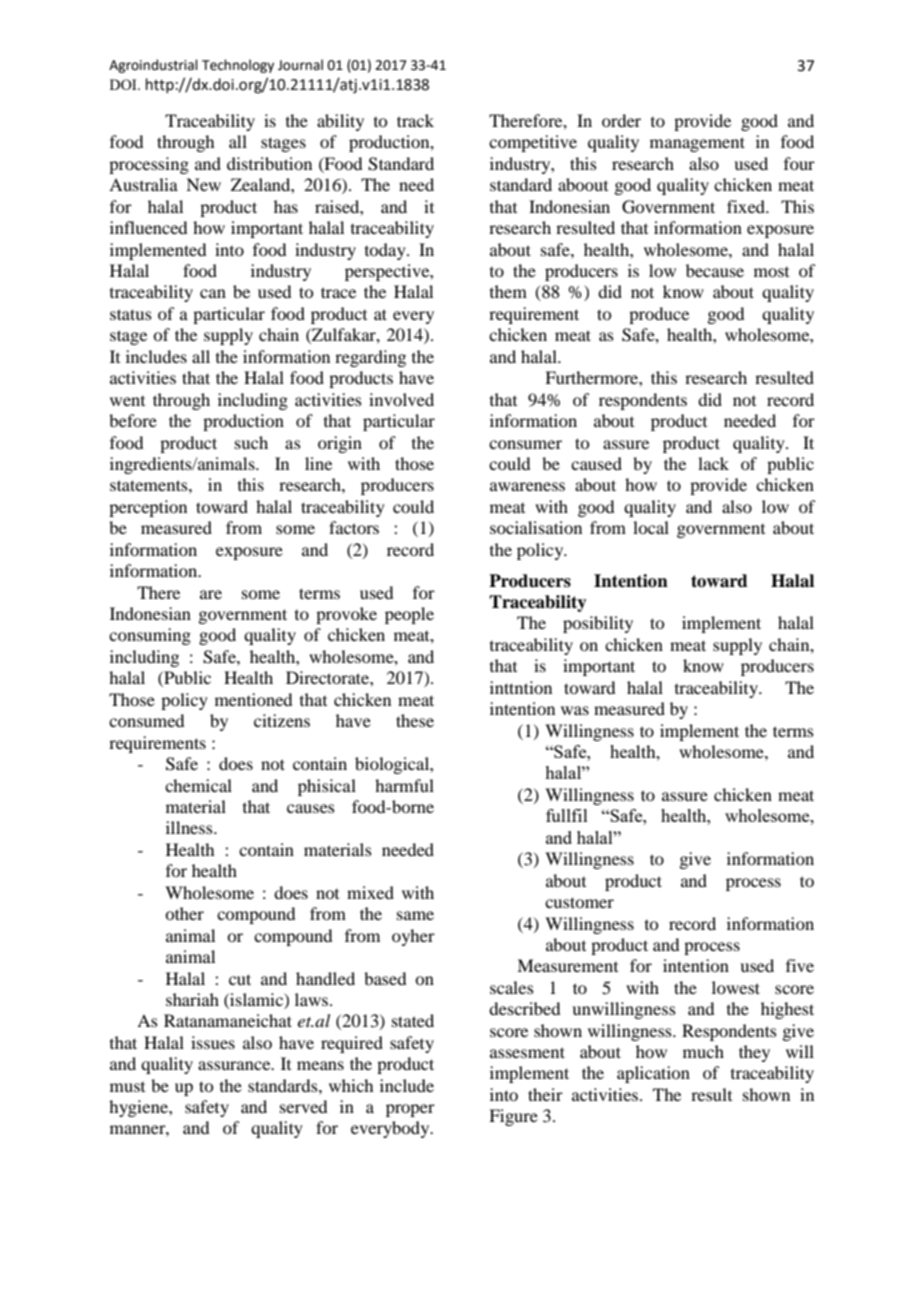  What do you see at coordinates (409, 615) in the page?
I see `people` at bounding box center [409, 615].
